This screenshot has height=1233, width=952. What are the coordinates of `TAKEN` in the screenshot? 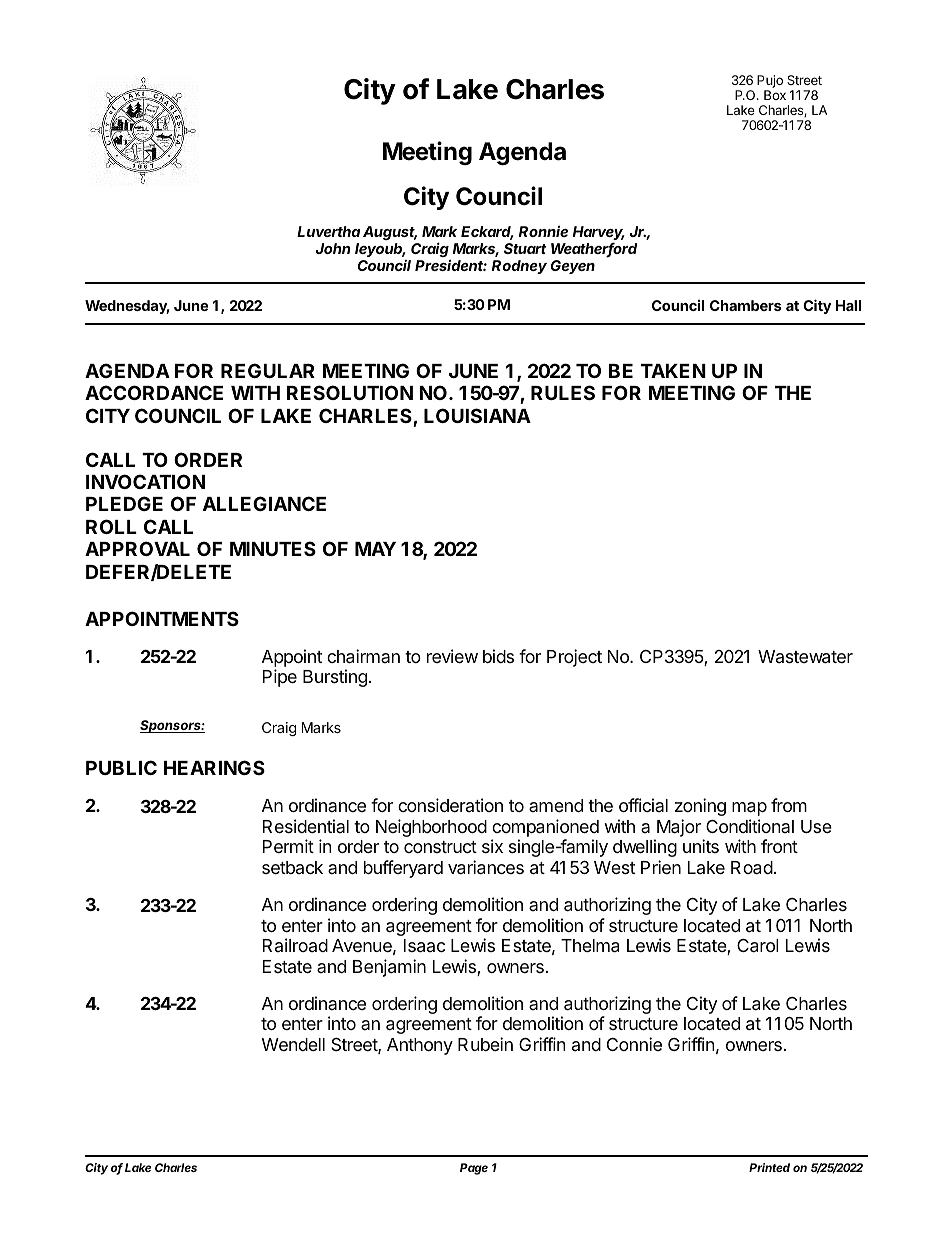 It's located at (673, 371).
